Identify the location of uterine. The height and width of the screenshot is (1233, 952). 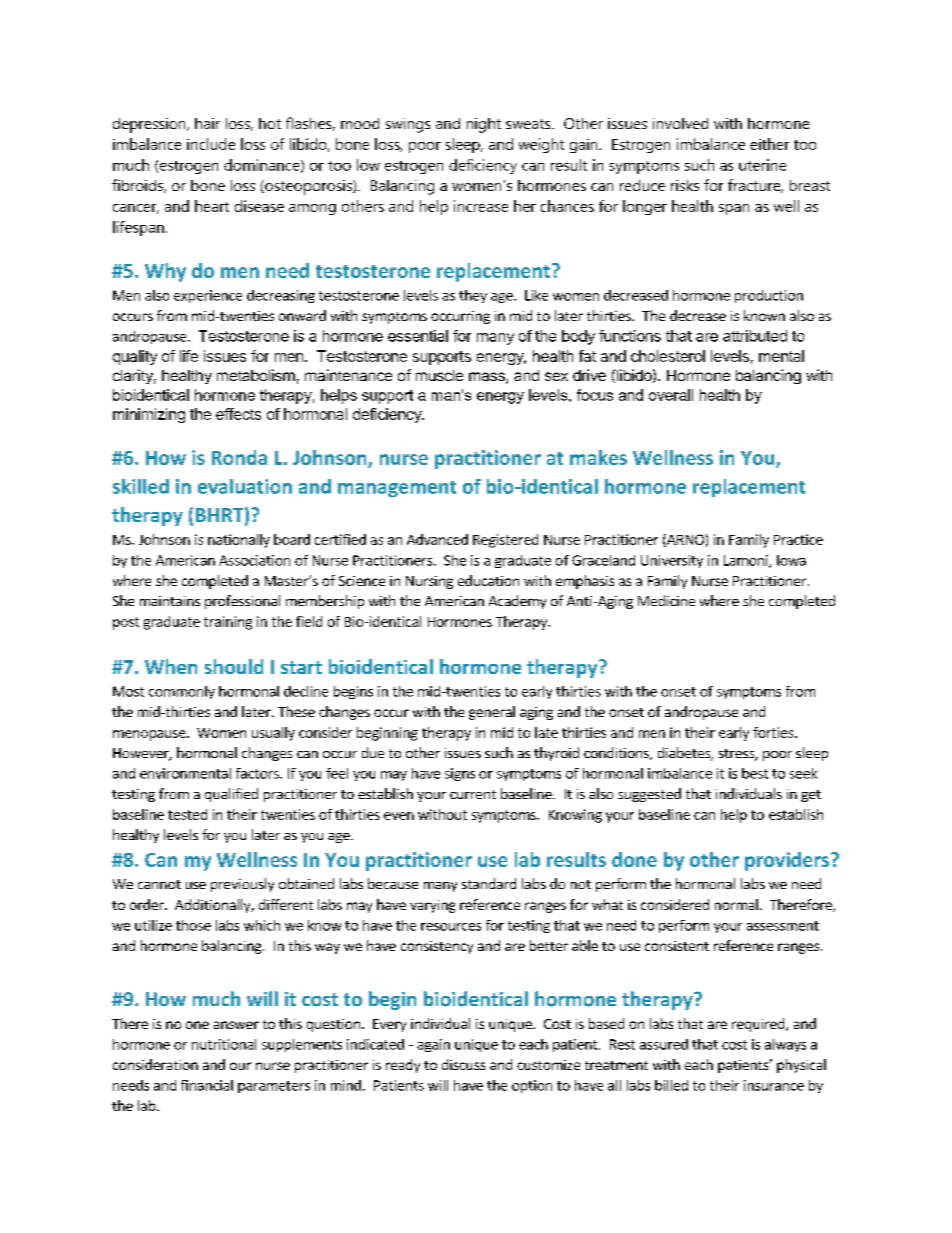
(762, 165).
